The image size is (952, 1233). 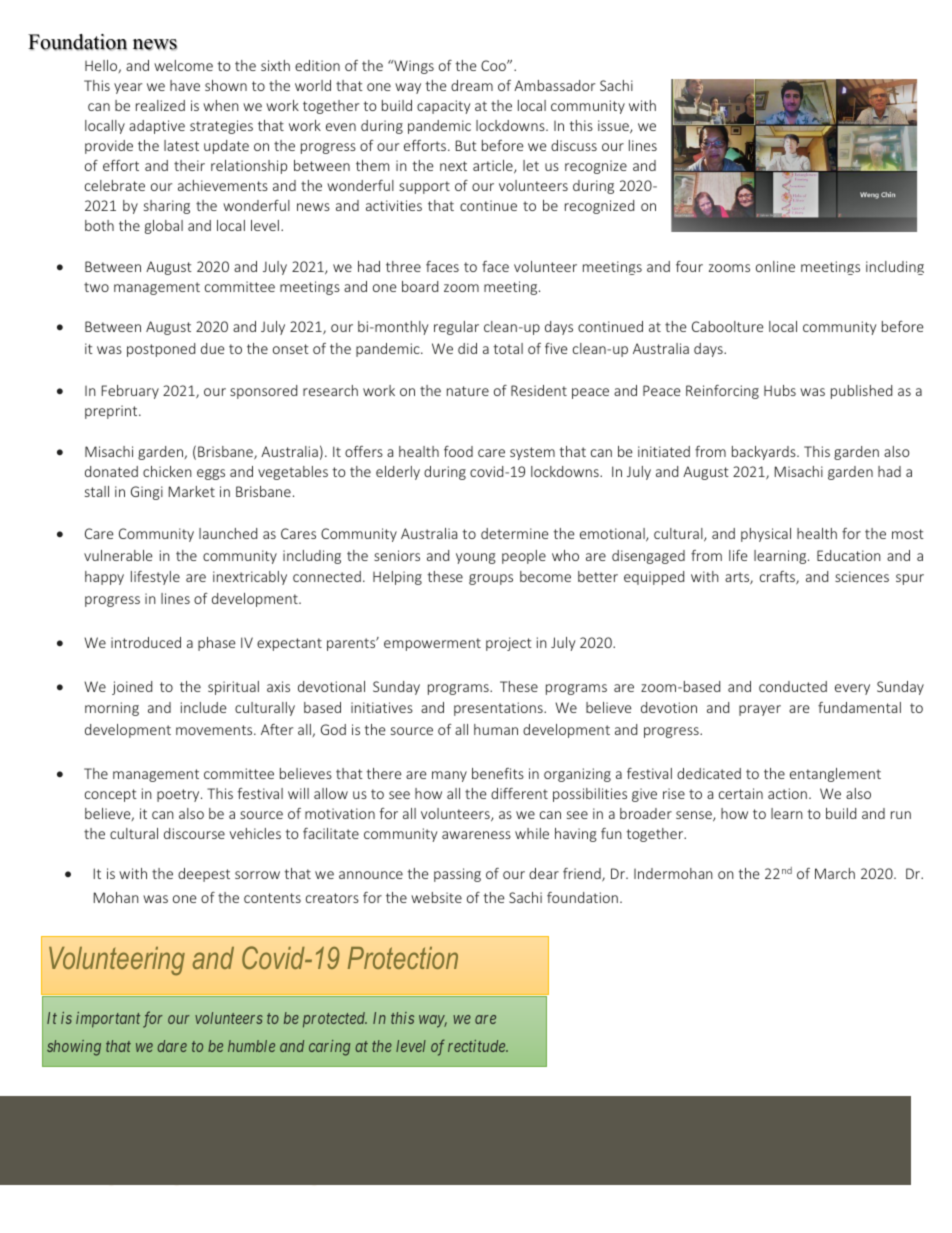 I want to click on Education, so click(x=849, y=555).
